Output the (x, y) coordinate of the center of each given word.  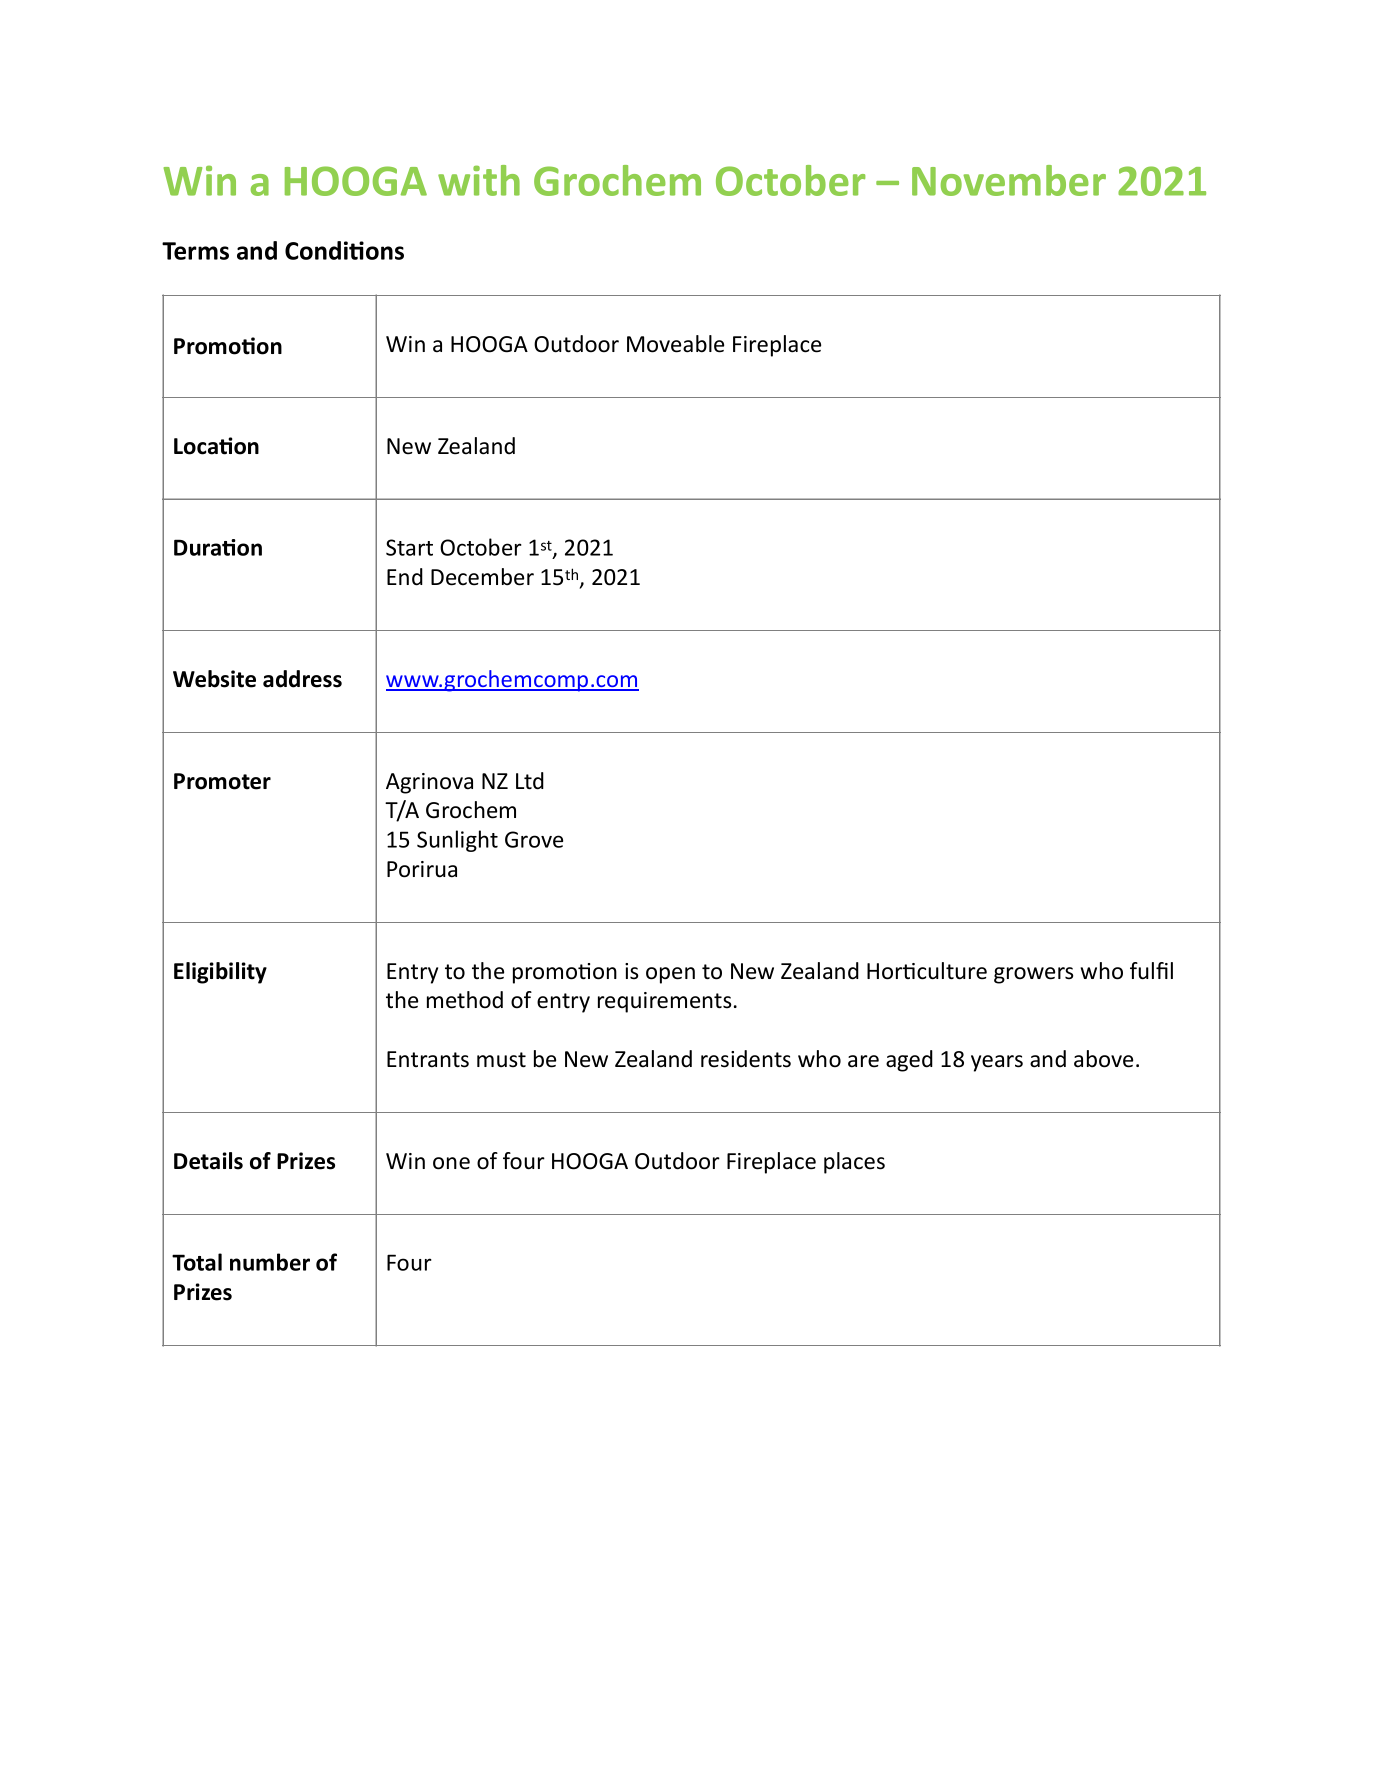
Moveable (675, 344)
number (270, 1262)
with (479, 180)
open (670, 975)
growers (1033, 975)
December (482, 577)
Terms (195, 251)
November (1009, 180)
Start (409, 547)
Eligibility (220, 973)
